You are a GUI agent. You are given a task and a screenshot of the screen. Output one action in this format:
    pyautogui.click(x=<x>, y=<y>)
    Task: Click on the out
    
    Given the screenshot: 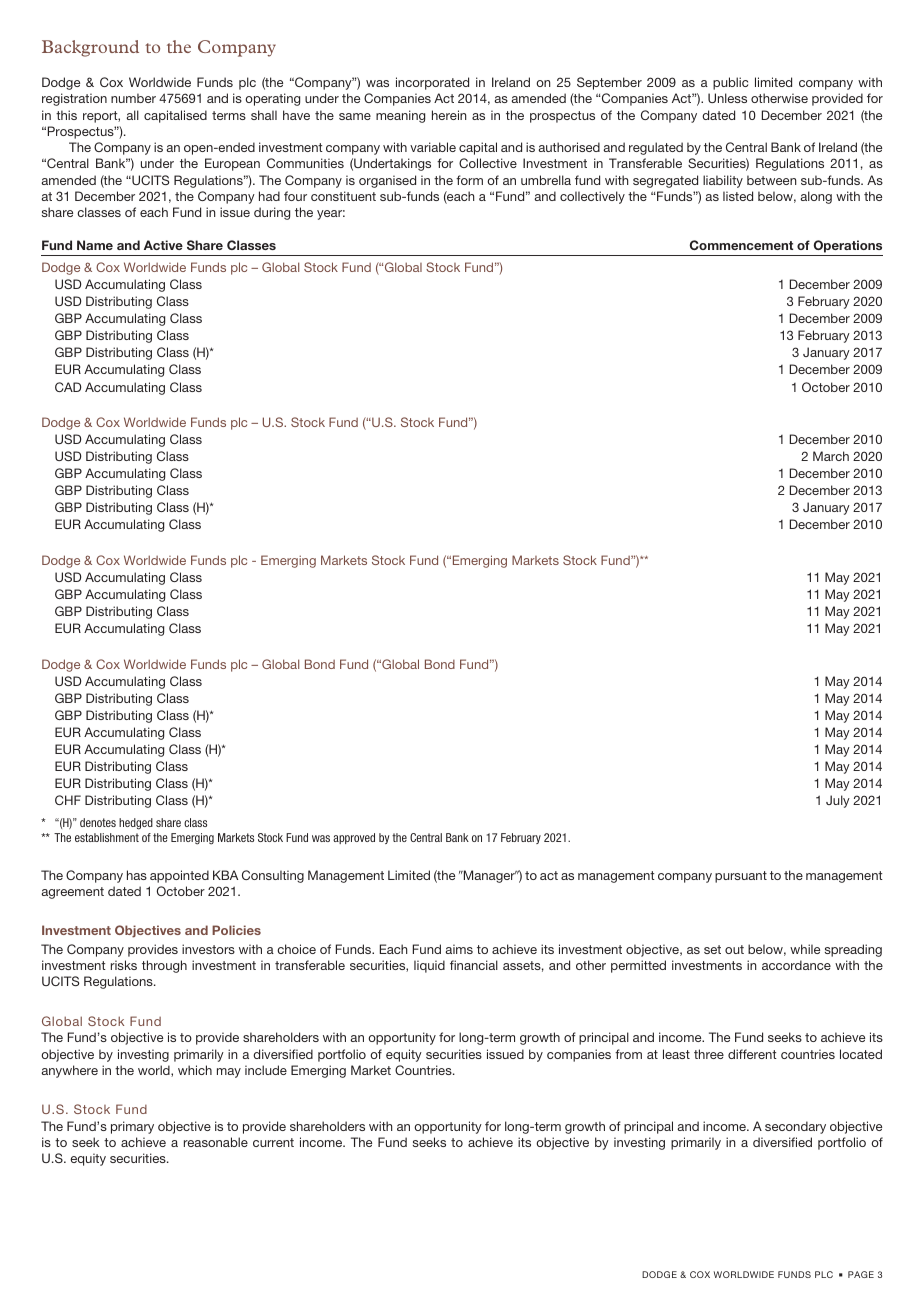 What is the action you would take?
    pyautogui.click(x=734, y=949)
